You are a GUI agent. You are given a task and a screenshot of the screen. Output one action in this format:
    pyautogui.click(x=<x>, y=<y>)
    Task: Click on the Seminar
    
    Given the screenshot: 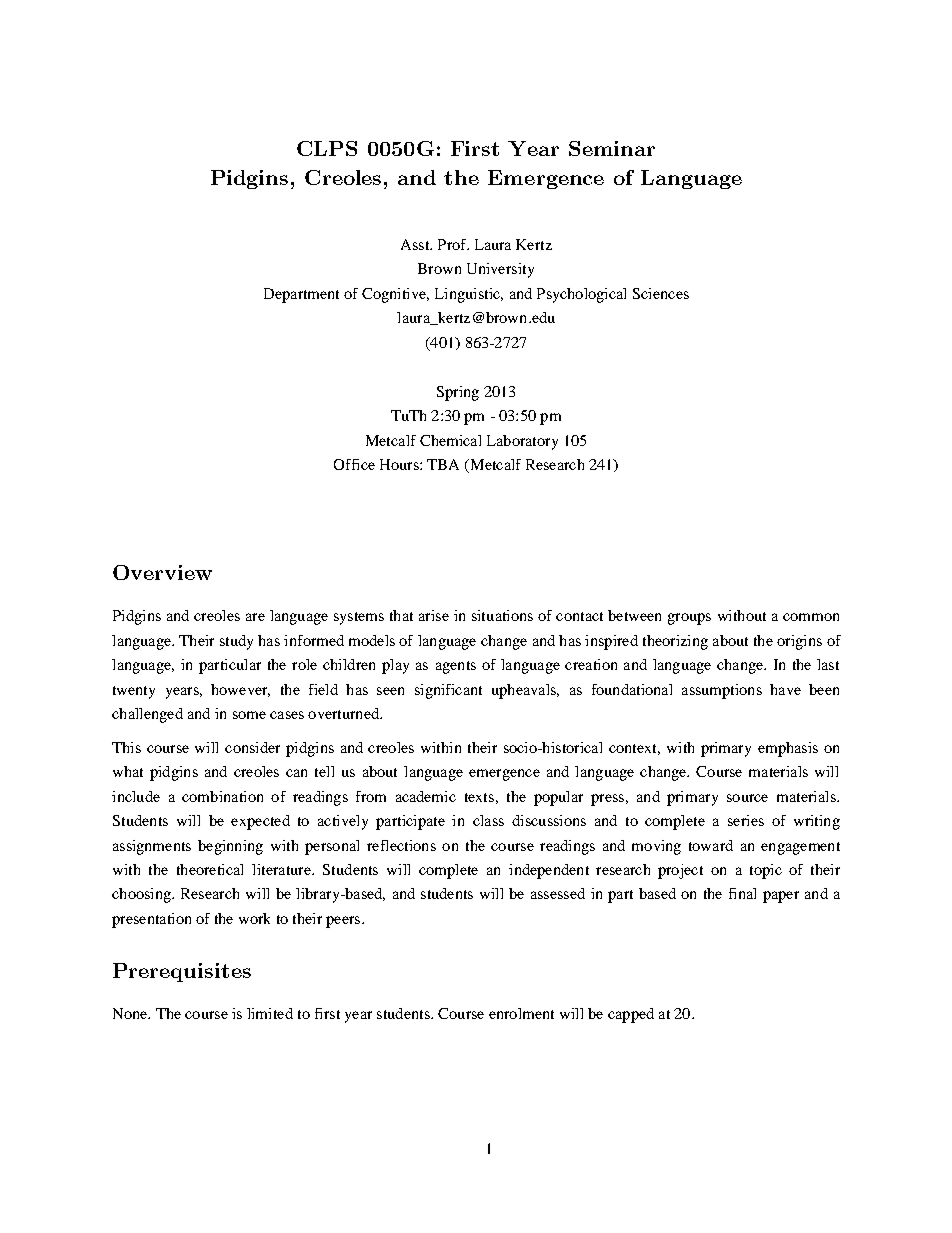 What is the action you would take?
    pyautogui.click(x=612, y=148)
